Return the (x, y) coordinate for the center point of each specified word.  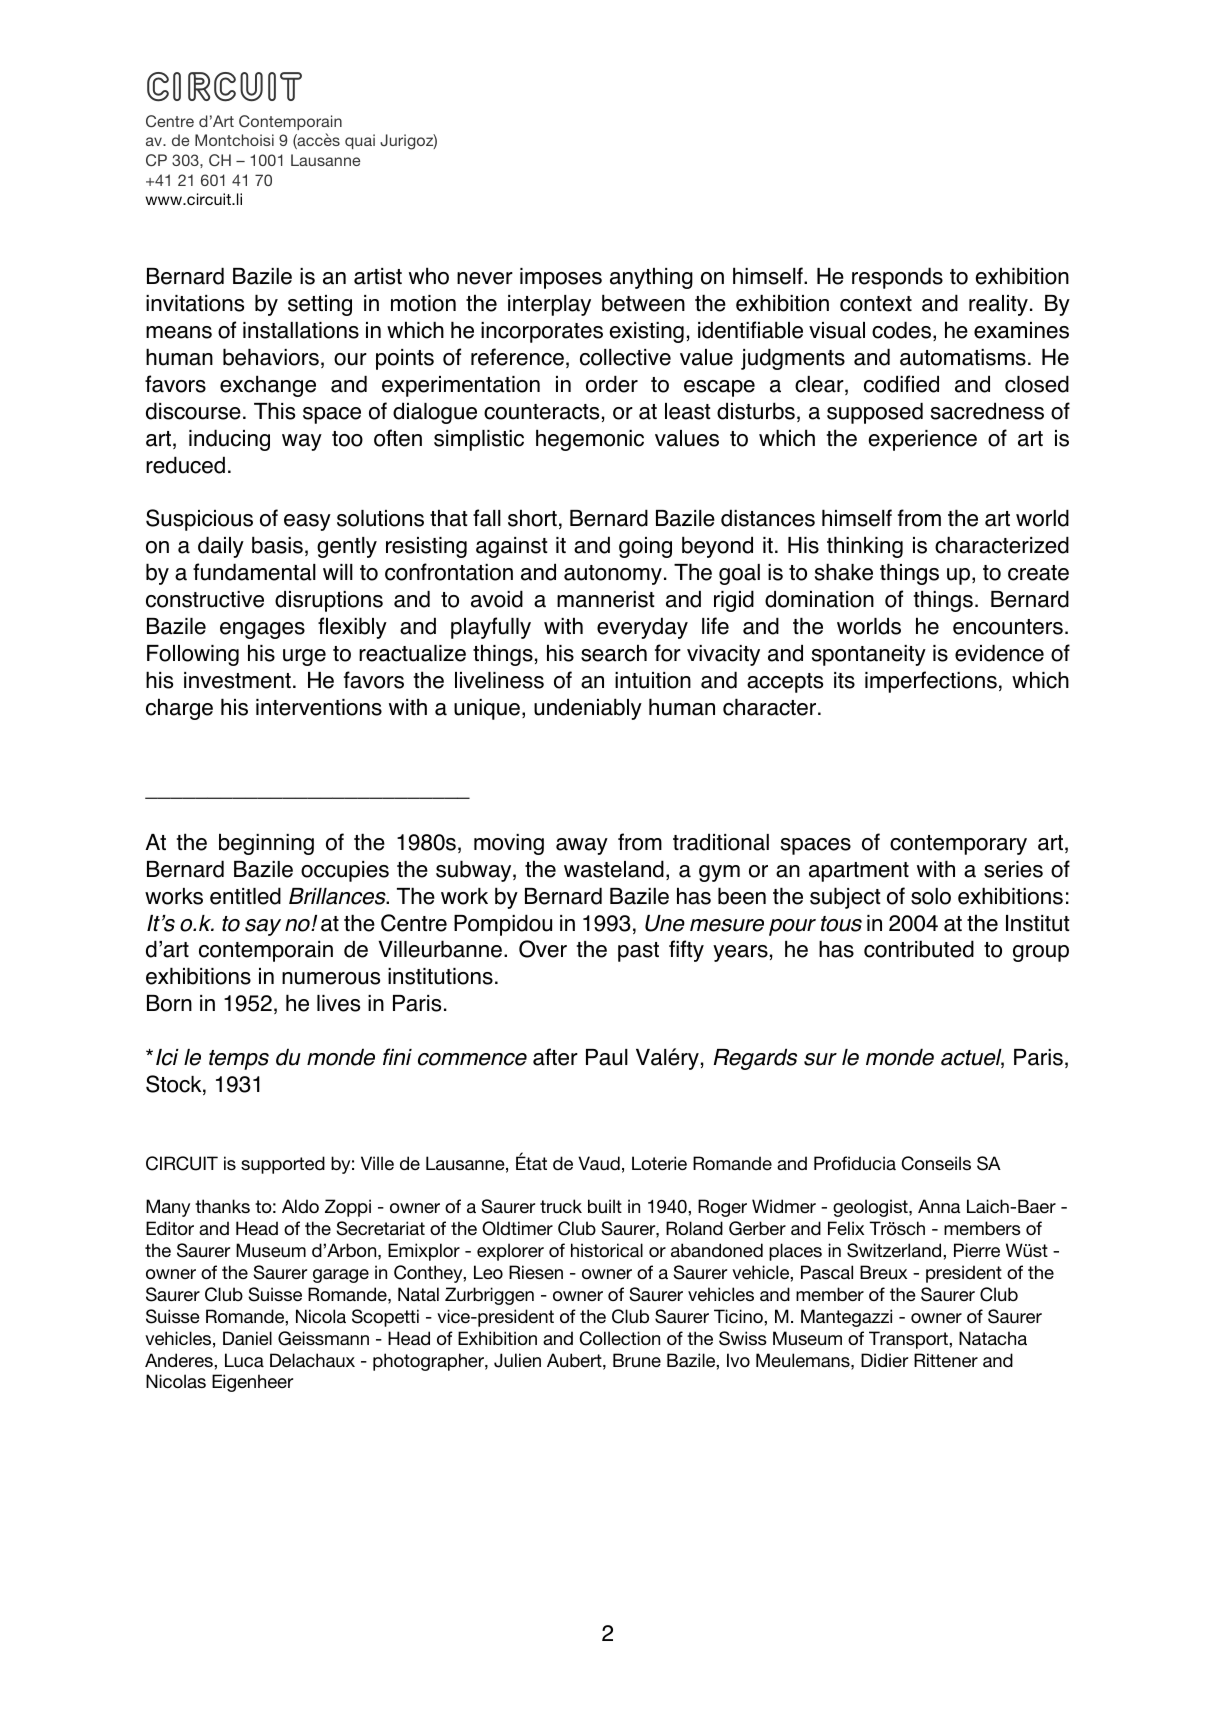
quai (360, 141)
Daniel (247, 1338)
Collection (620, 1338)
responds (897, 278)
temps (239, 1060)
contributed (919, 949)
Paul (607, 1057)
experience (923, 440)
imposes (561, 278)
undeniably (588, 709)
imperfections (931, 682)
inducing (229, 440)
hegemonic (590, 440)
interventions (319, 707)
